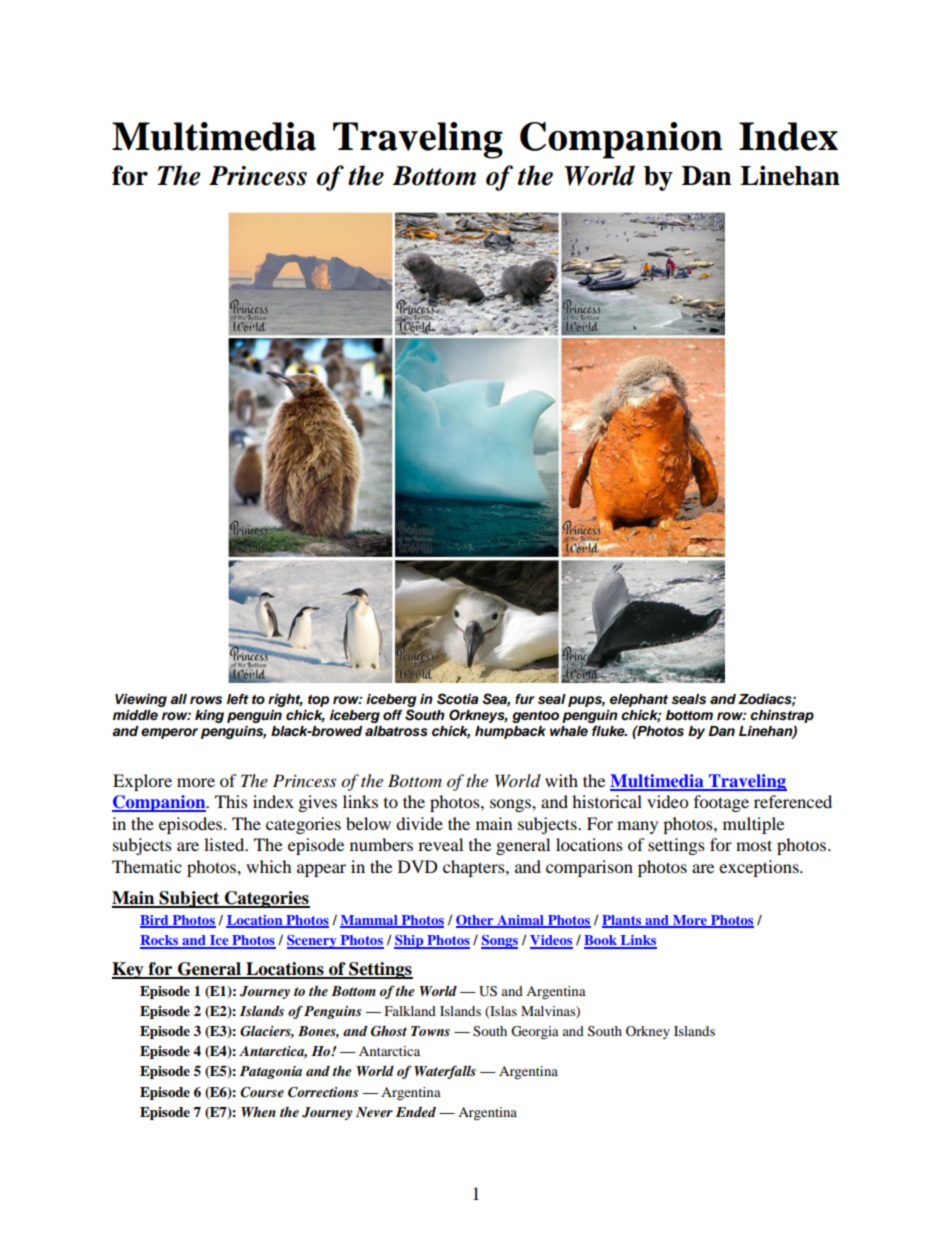 Image resolution: width=952 pixels, height=1233 pixels. What do you see at coordinates (209, 716) in the image?
I see `king` at bounding box center [209, 716].
